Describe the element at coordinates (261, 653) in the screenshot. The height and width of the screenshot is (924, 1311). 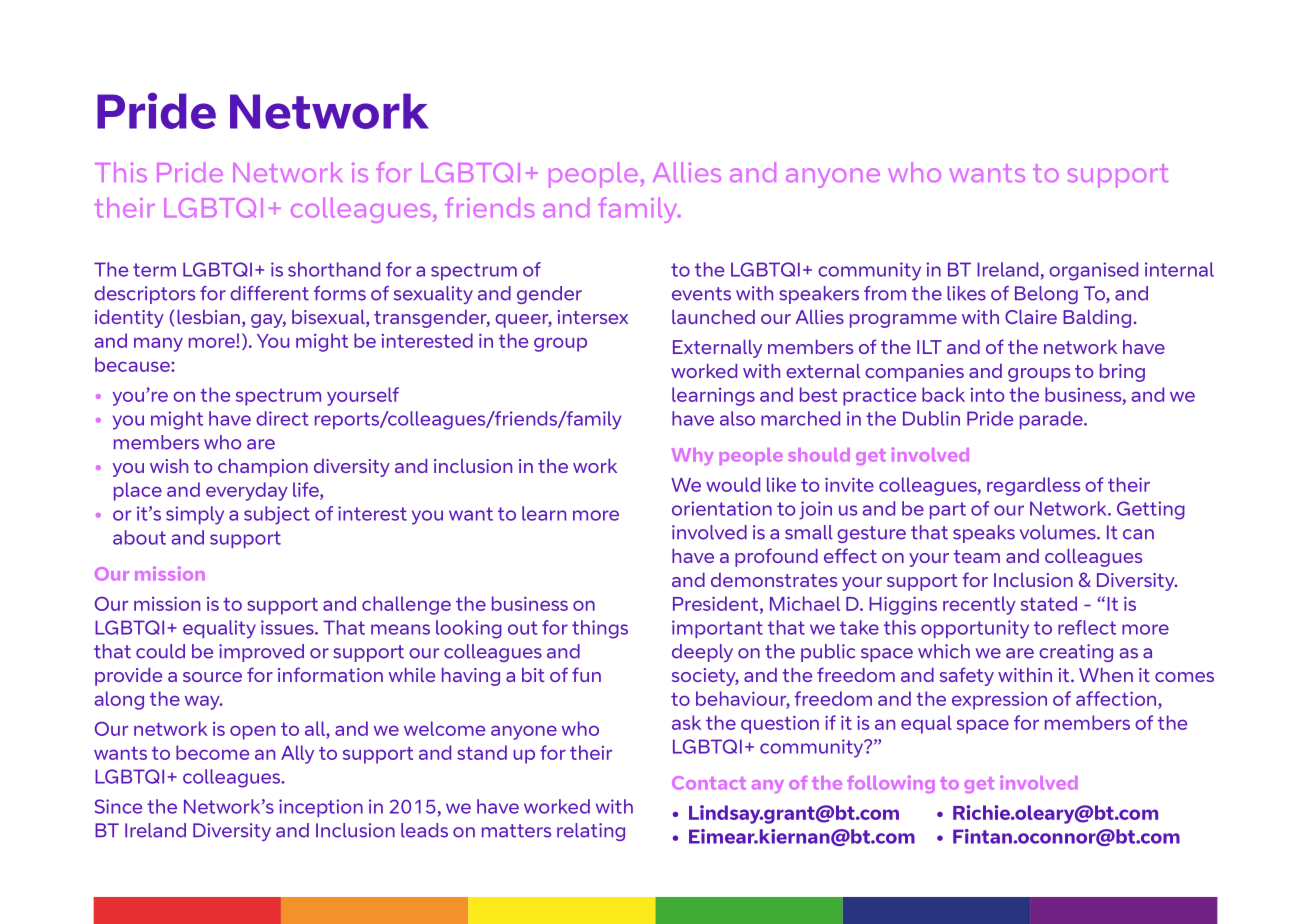
I see `improved` at that location.
